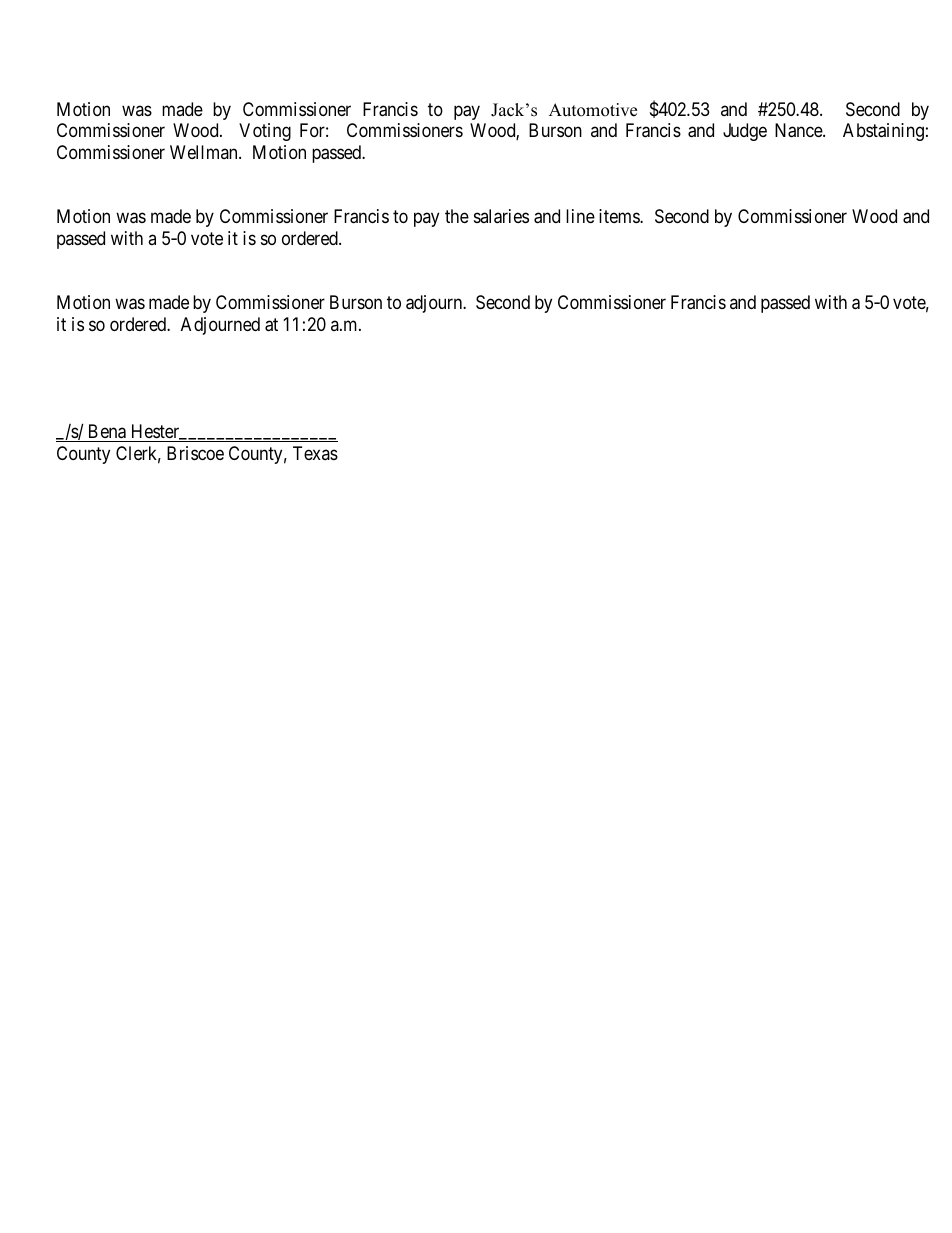 The height and width of the screenshot is (1233, 952). I want to click on the, so click(457, 216).
